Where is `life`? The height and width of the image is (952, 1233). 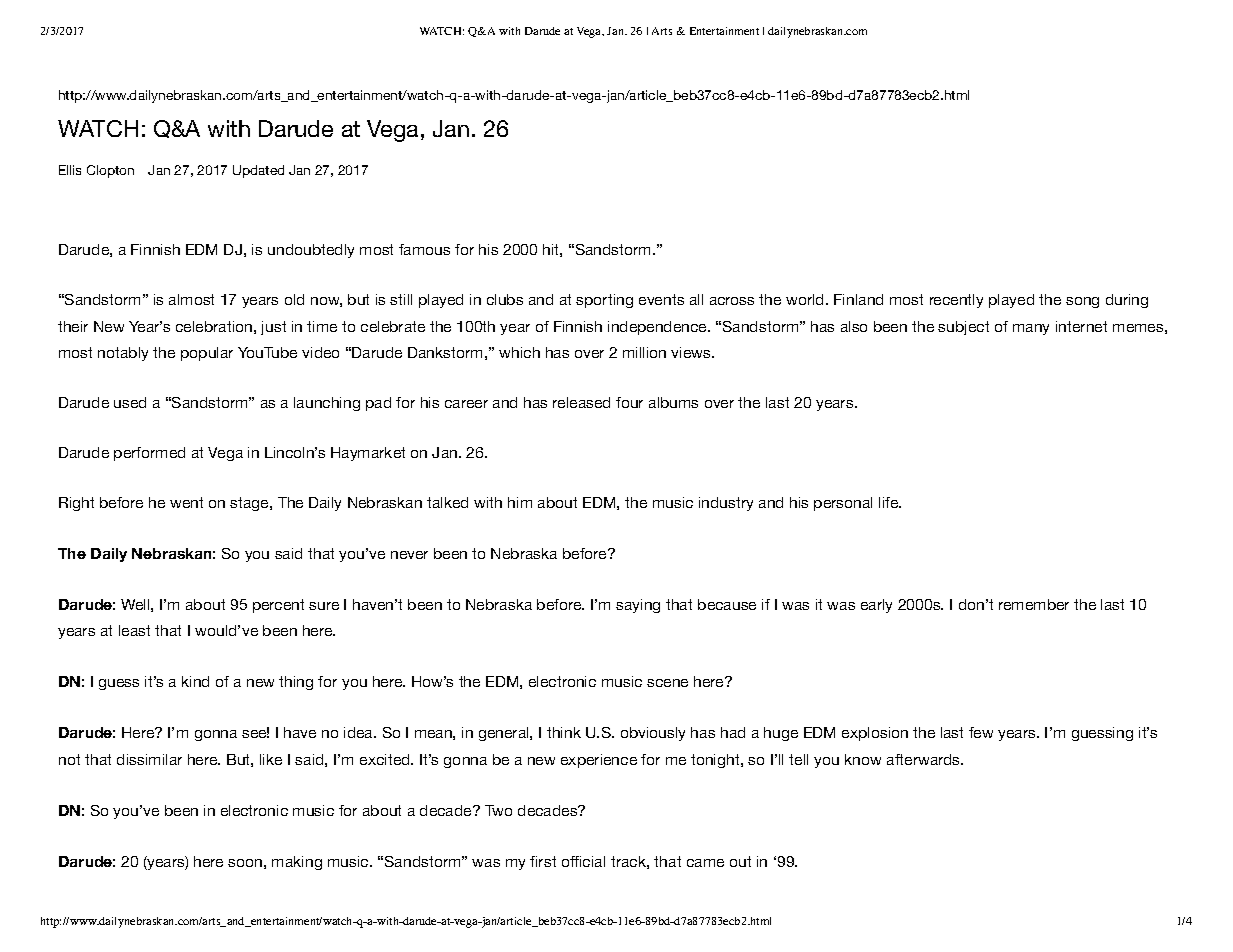 life is located at coordinates (890, 502).
